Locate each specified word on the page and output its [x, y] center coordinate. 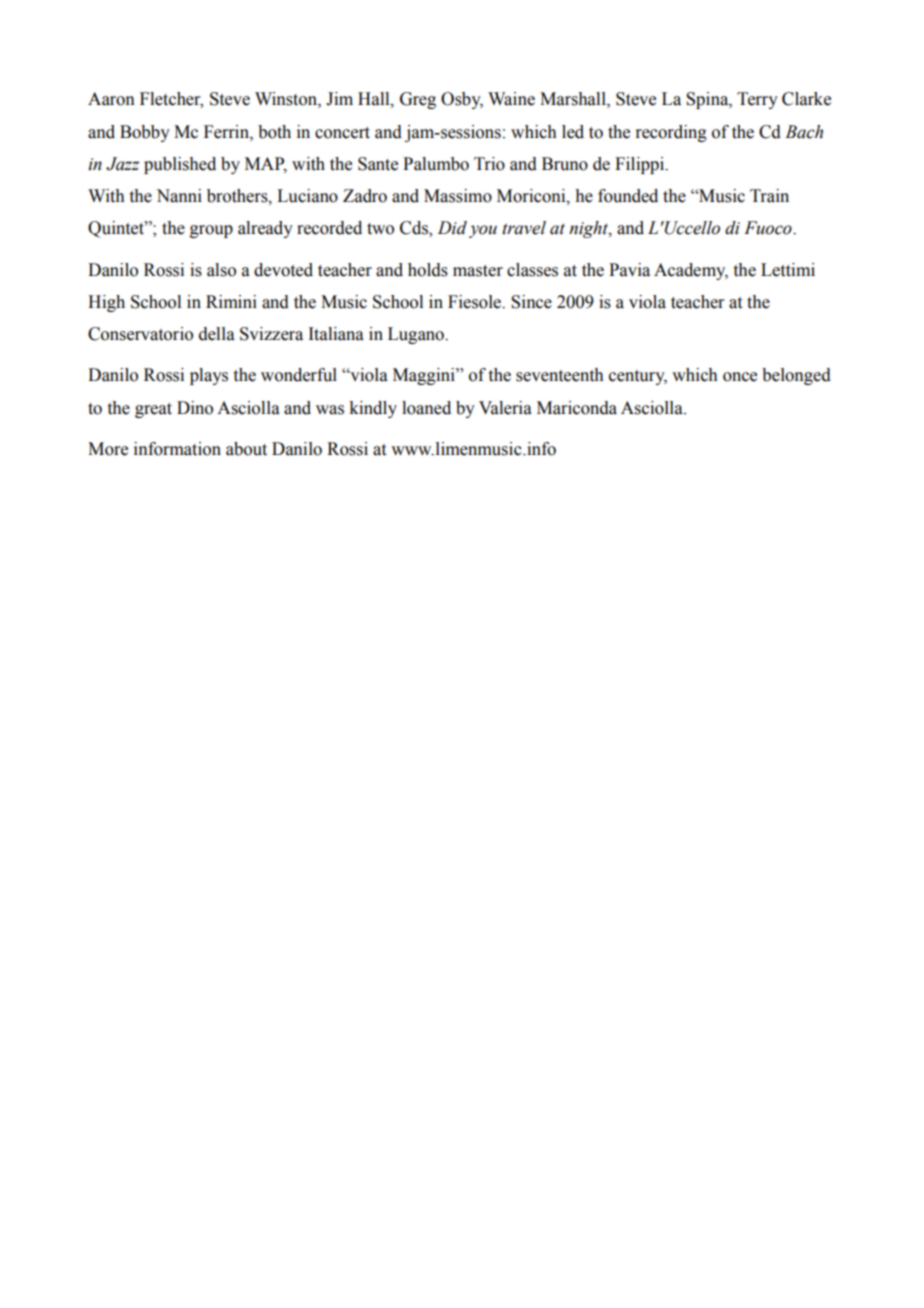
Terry [757, 100]
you [483, 231]
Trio [489, 164]
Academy [691, 271]
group [211, 231]
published [180, 165]
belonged [796, 376]
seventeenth [560, 375]
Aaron [111, 99]
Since [531, 302]
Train [769, 196]
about [246, 449]
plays [209, 376]
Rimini [231, 301]
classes [532, 270]
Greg [418, 100]
